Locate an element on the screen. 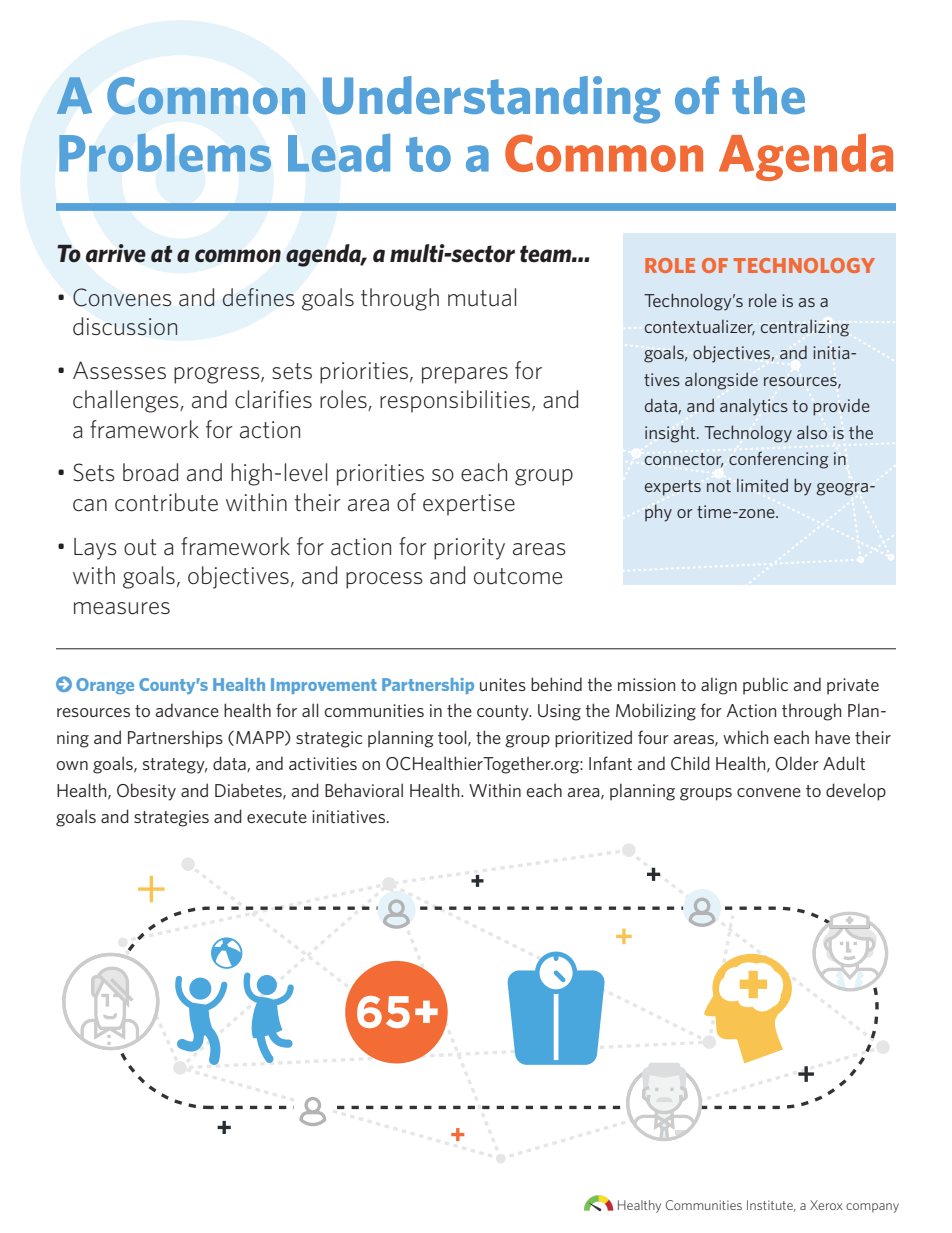  Understanding is located at coordinates (492, 100).
